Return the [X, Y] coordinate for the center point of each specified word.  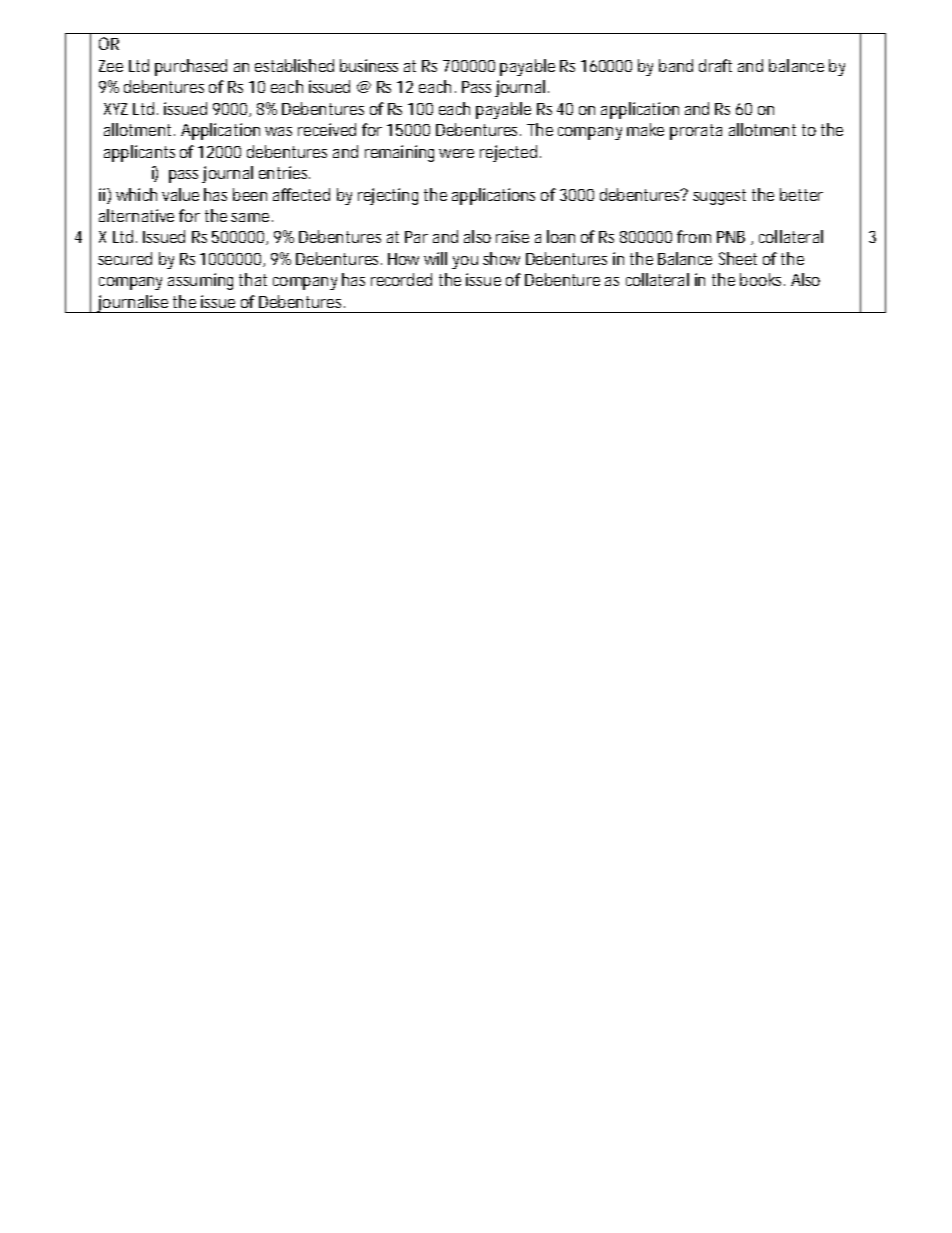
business [369, 65]
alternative [136, 215]
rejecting [388, 196]
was [278, 131]
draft [715, 65]
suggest [719, 197]
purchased [191, 67]
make [645, 129]
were [456, 153]
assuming [200, 281]
